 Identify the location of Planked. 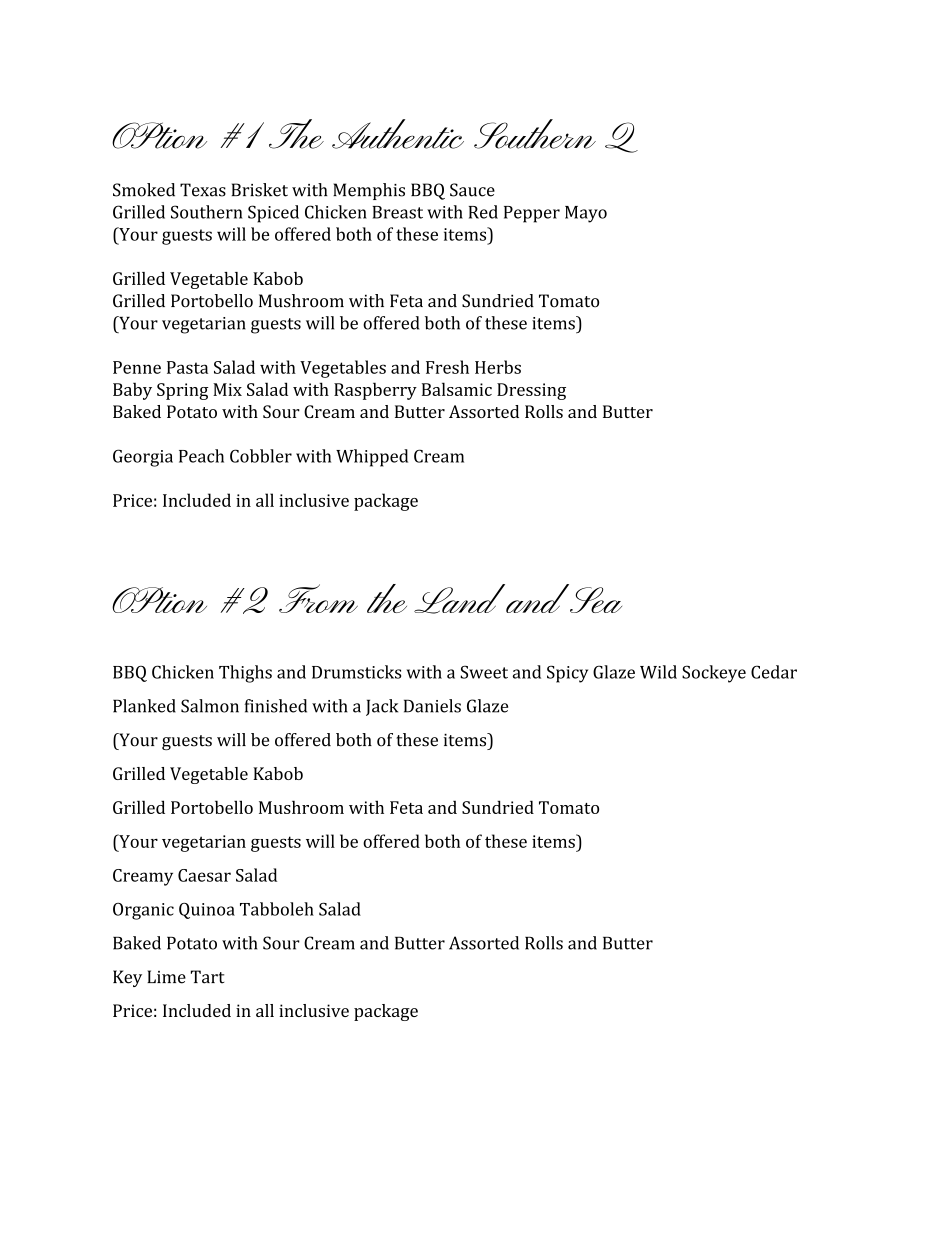
(144, 706).
